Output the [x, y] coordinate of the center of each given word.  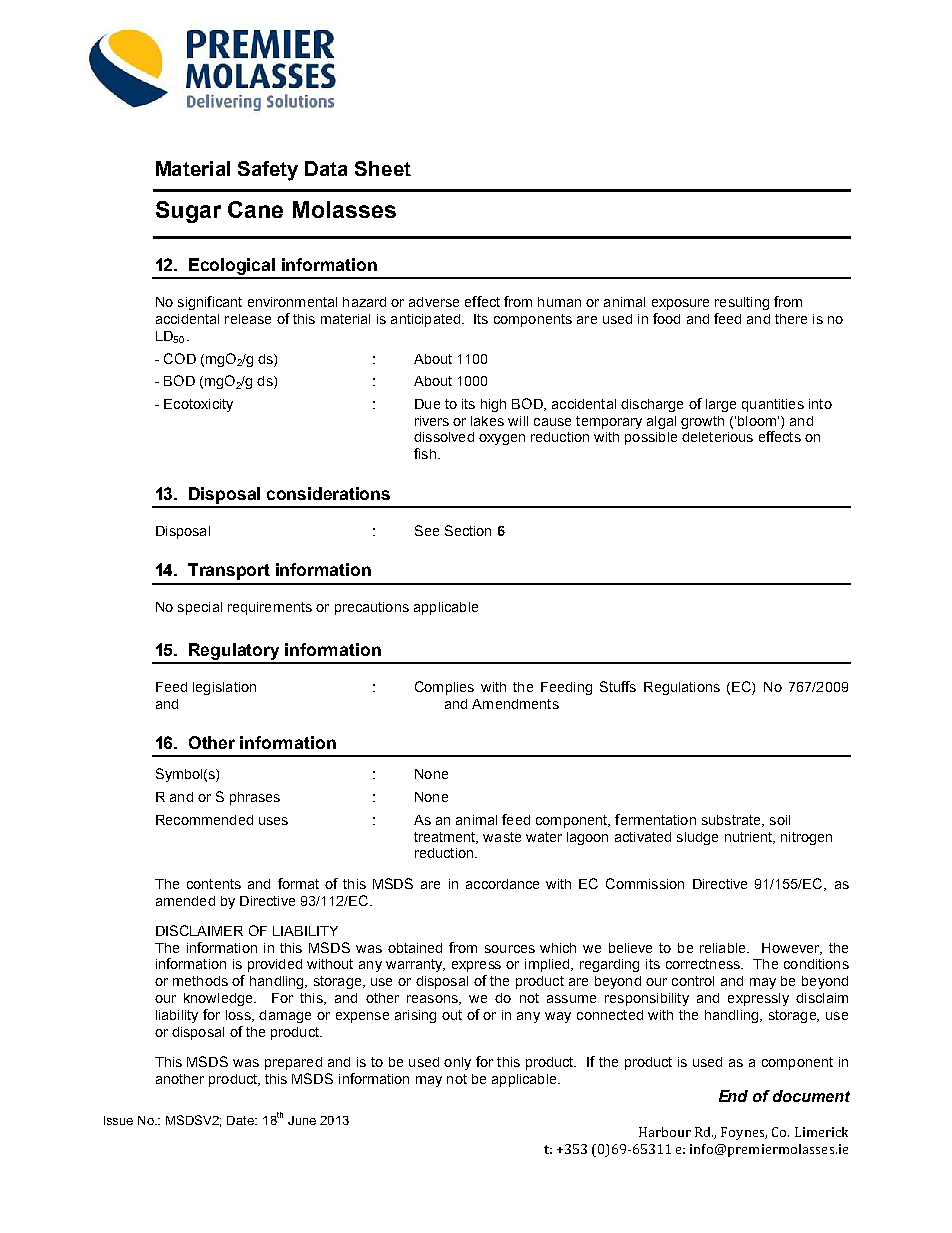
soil [780, 820]
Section [468, 530]
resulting [742, 303]
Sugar [188, 212]
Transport [229, 571]
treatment [446, 838]
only [457, 1063]
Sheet [383, 168]
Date [242, 1120]
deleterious [717, 437]
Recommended [204, 820]
